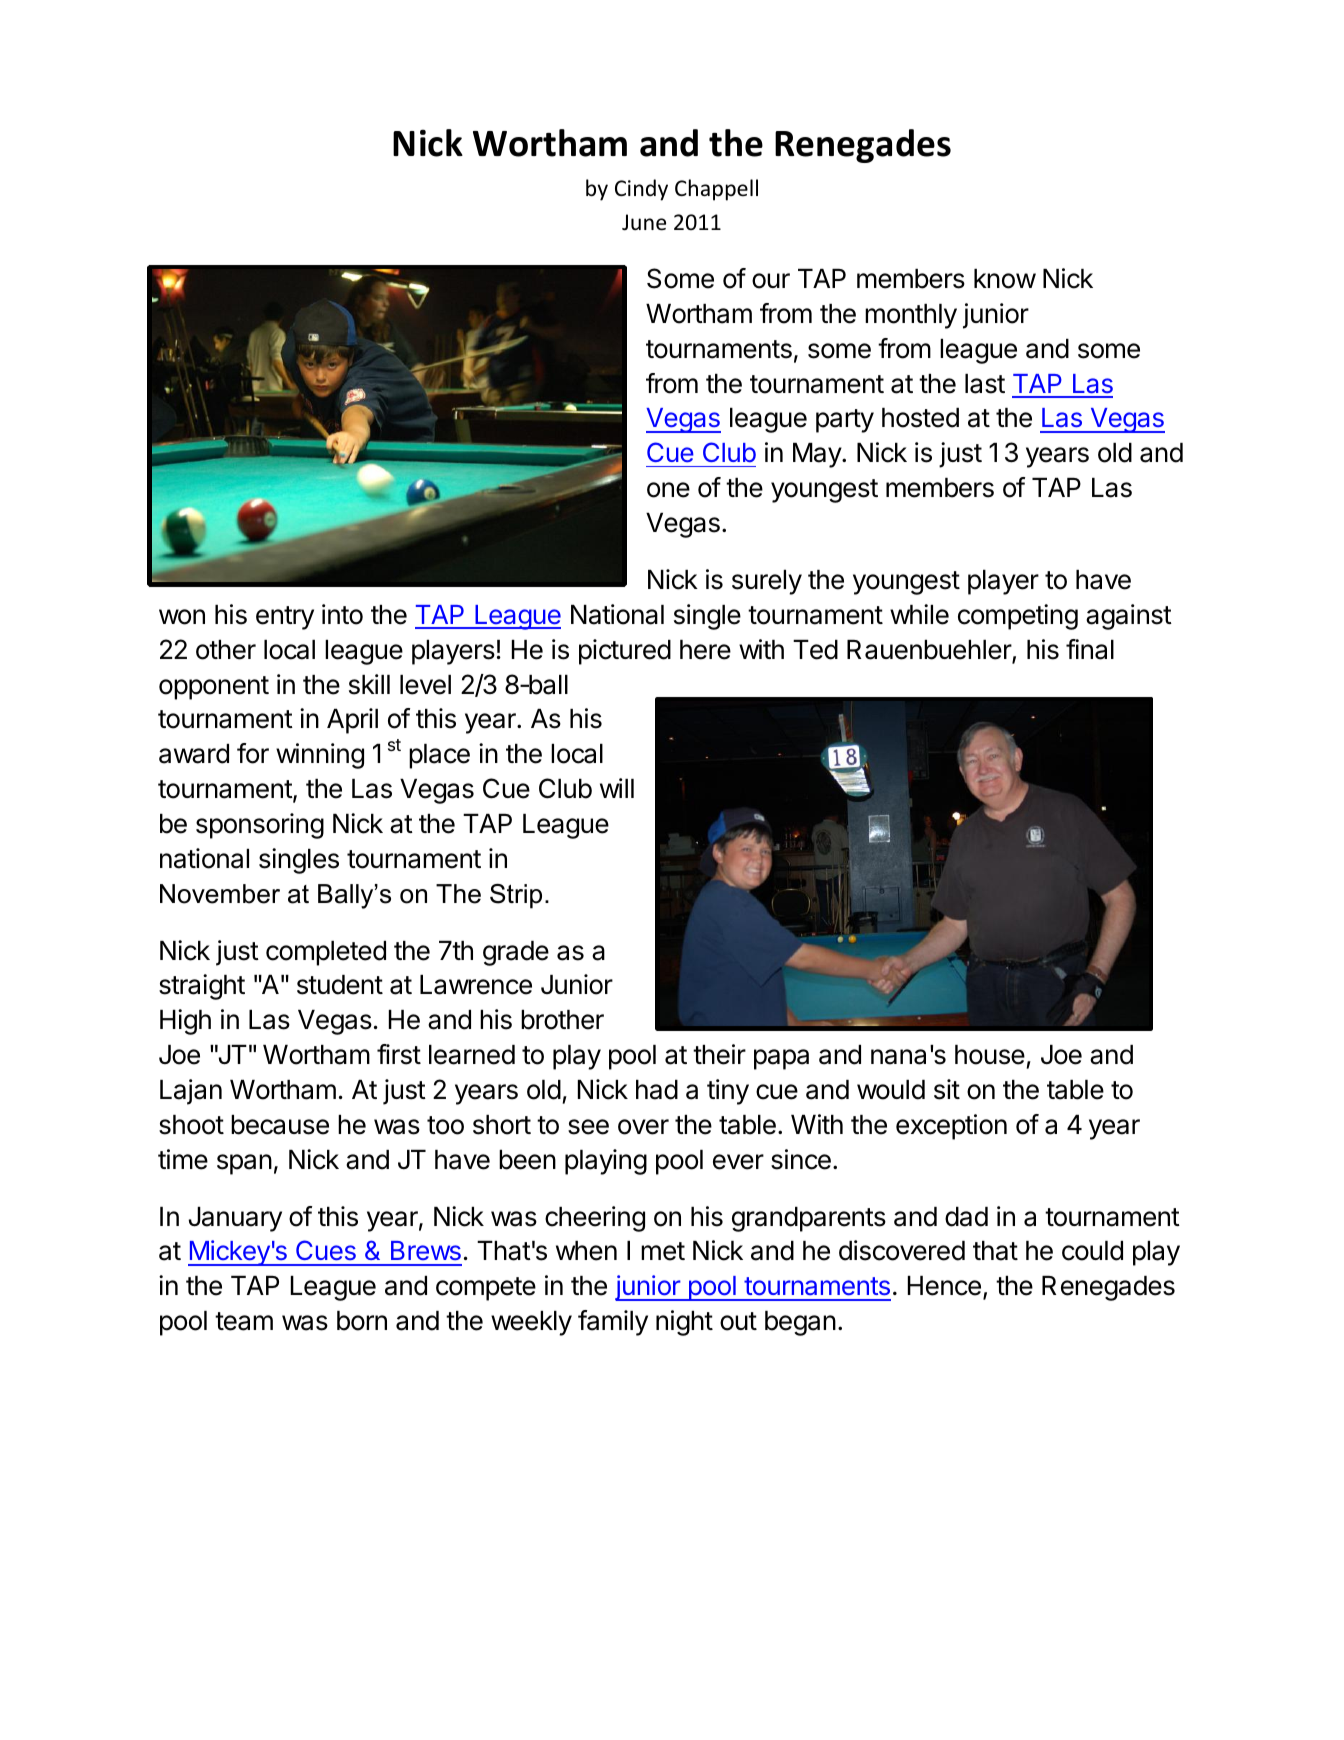  Describe the element at coordinates (644, 222) in the page. I see `June` at that location.
